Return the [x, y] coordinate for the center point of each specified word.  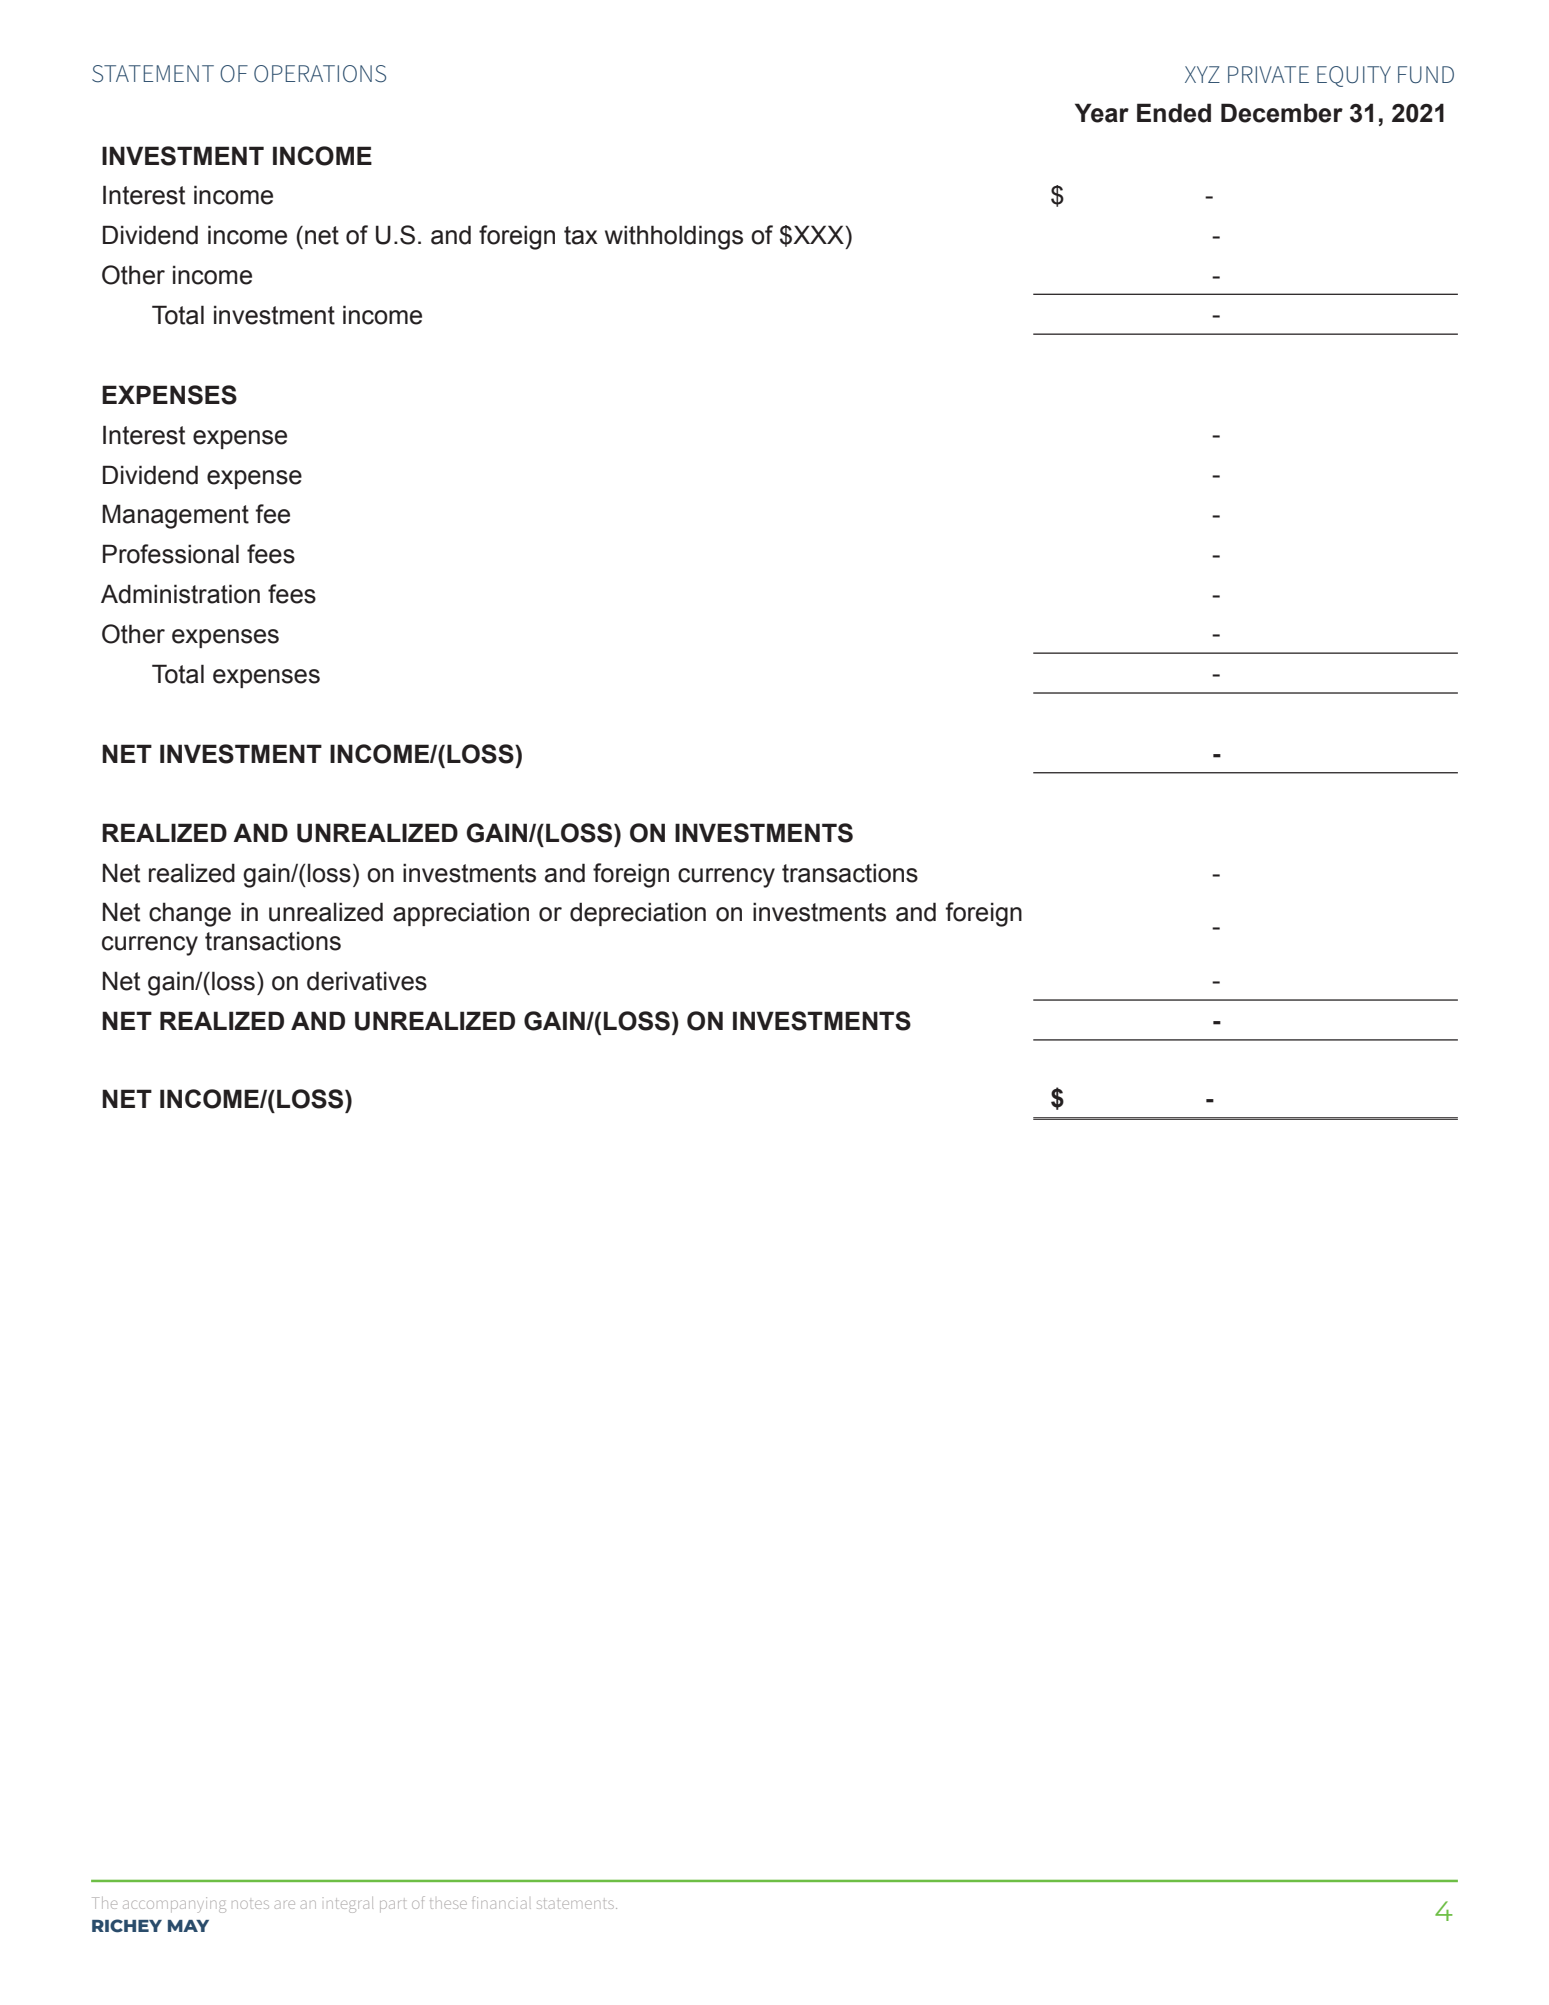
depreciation [638, 914]
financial [501, 1902]
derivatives [367, 981]
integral [350, 1905]
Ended [1174, 113]
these [448, 1904]
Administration [180, 594]
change [190, 914]
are [285, 1904]
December [1282, 113]
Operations [320, 74]
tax [581, 235]
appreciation [461, 914]
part [393, 1906]
